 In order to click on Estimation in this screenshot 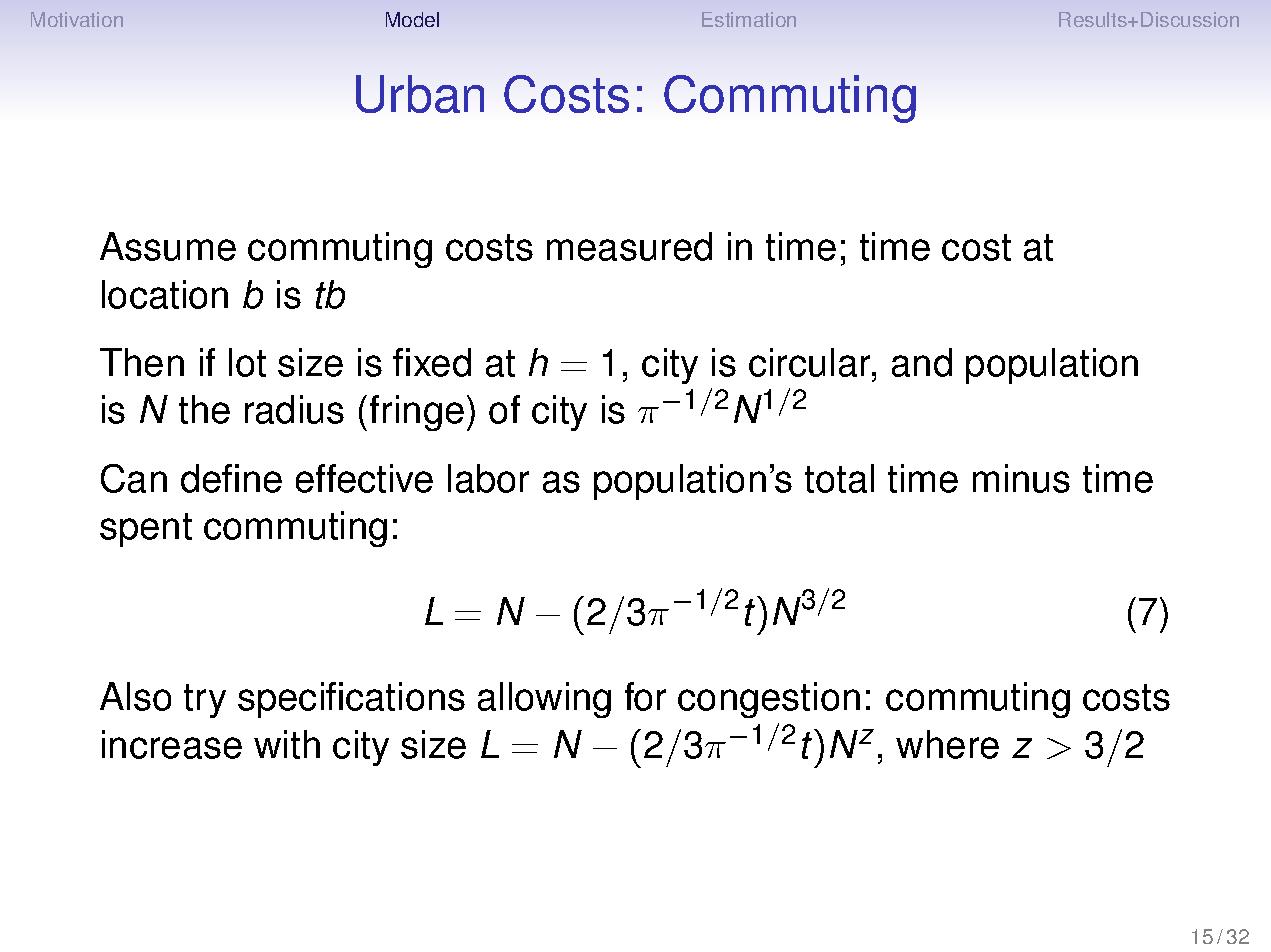, I will do `click(749, 19)`.
